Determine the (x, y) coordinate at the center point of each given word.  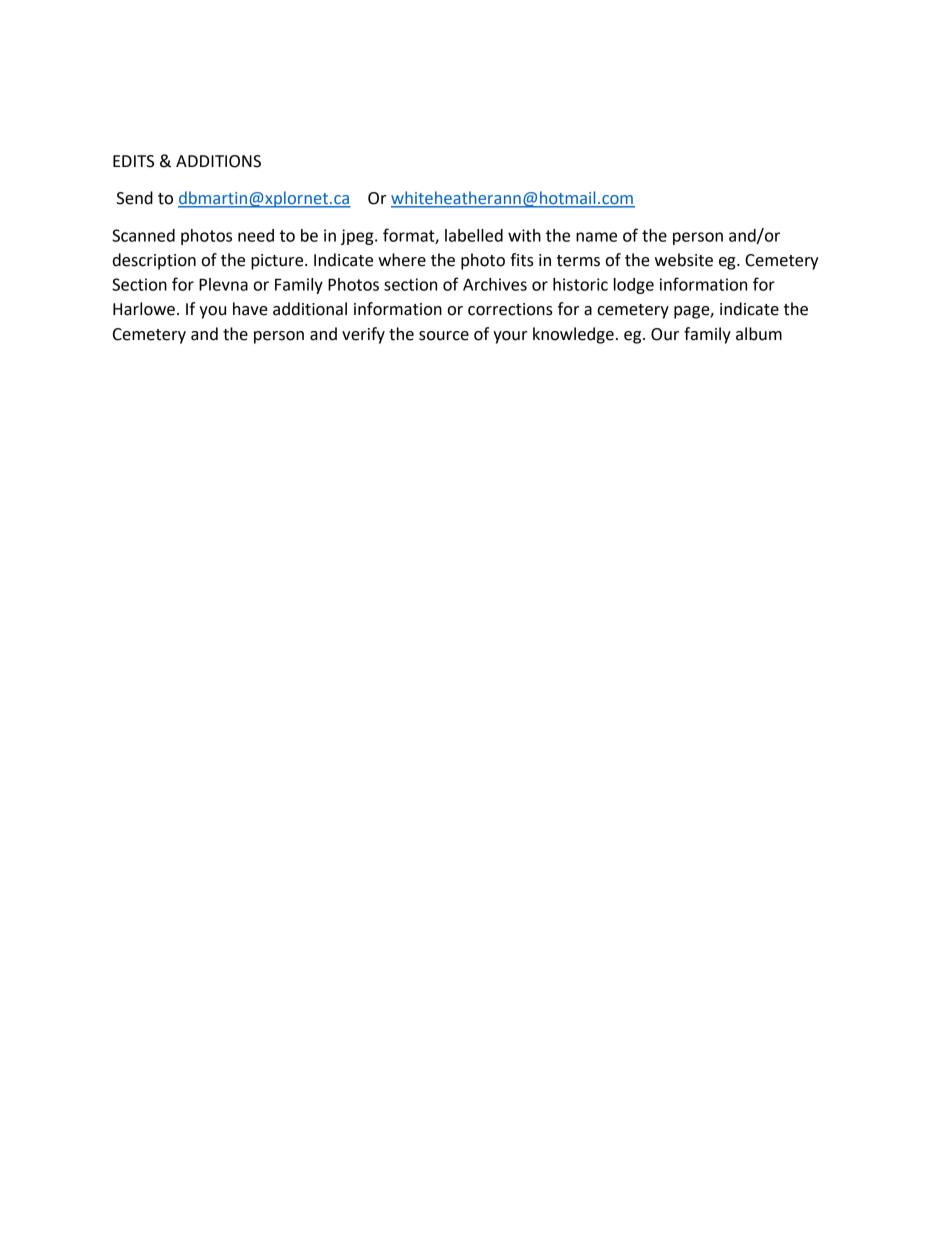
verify (363, 335)
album (759, 334)
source (444, 336)
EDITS (133, 161)
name (596, 237)
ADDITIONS (218, 161)
